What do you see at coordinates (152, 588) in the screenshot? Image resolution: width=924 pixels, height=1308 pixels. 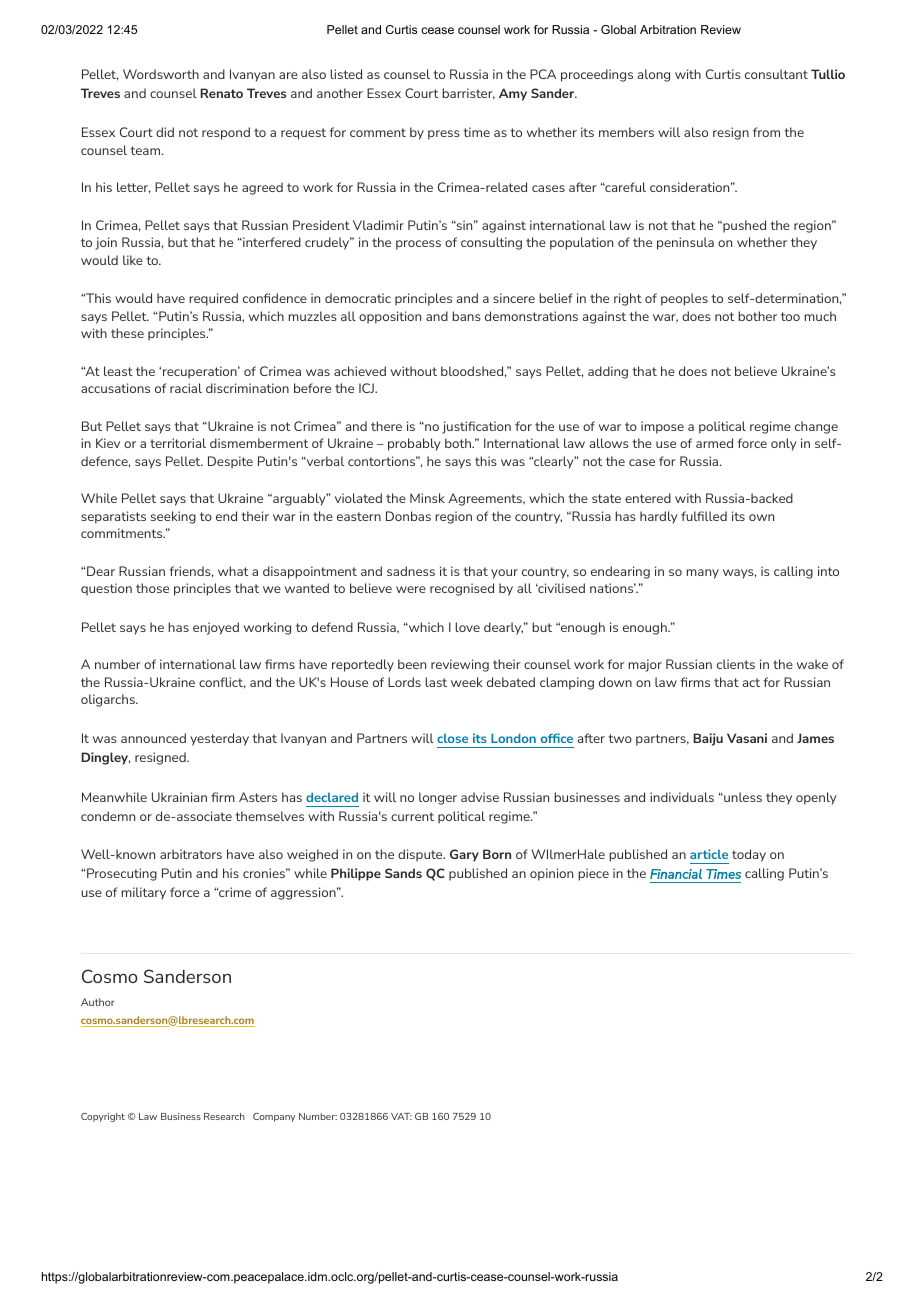 I see `those` at bounding box center [152, 588].
